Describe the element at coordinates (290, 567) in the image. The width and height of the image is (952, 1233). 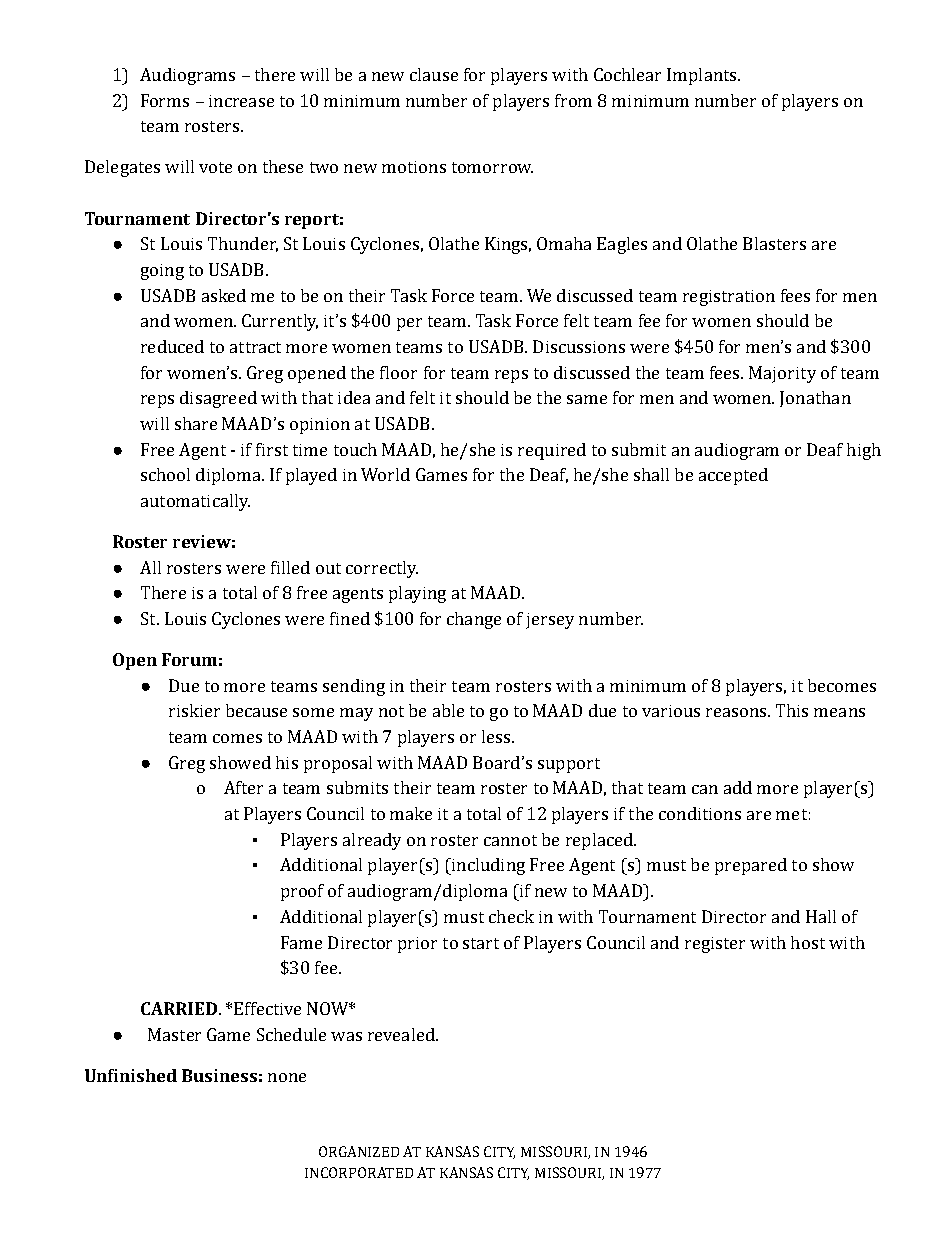
I see `filled` at that location.
